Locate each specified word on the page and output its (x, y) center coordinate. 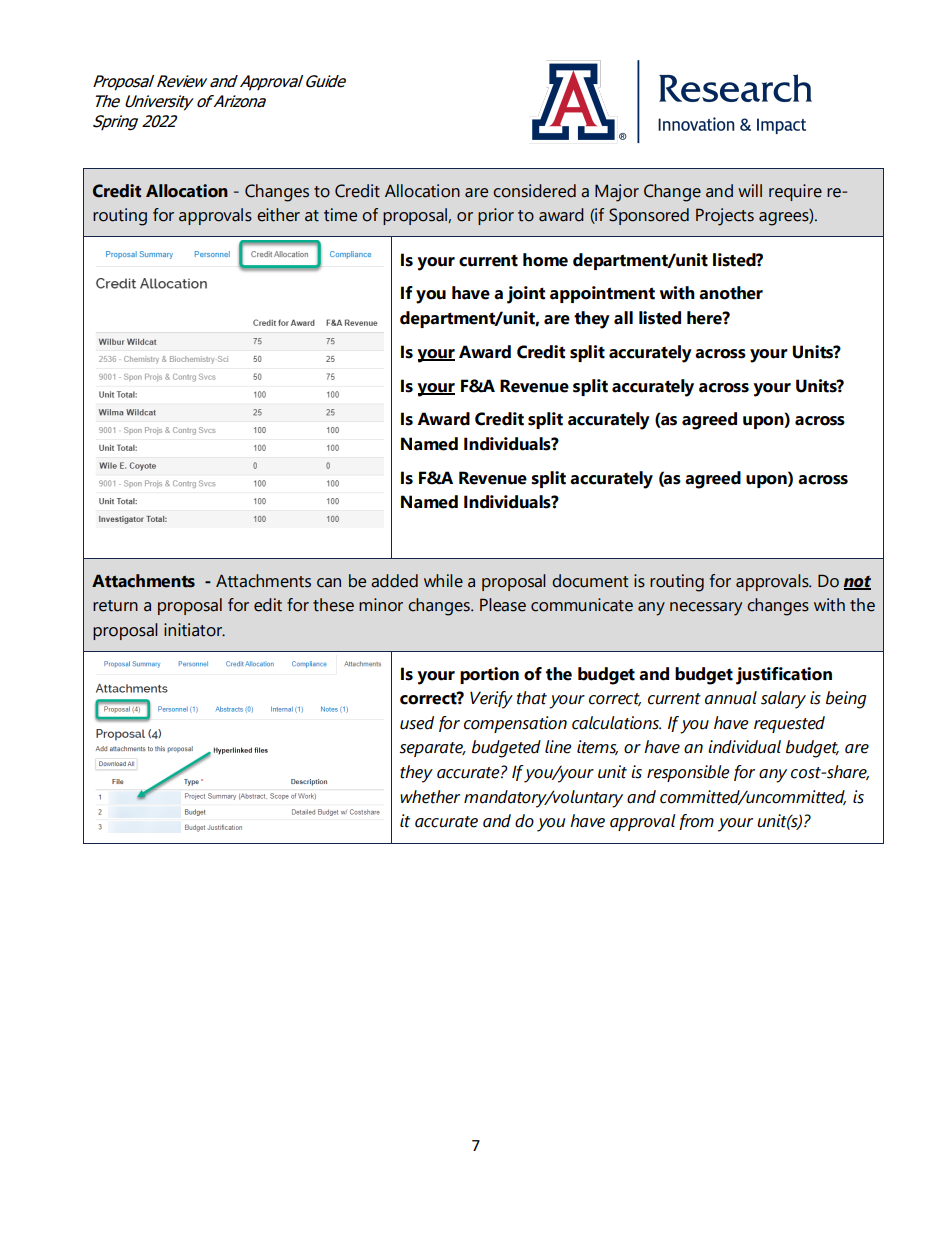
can (329, 583)
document (590, 581)
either (278, 215)
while (443, 581)
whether (430, 797)
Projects (725, 217)
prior (496, 216)
